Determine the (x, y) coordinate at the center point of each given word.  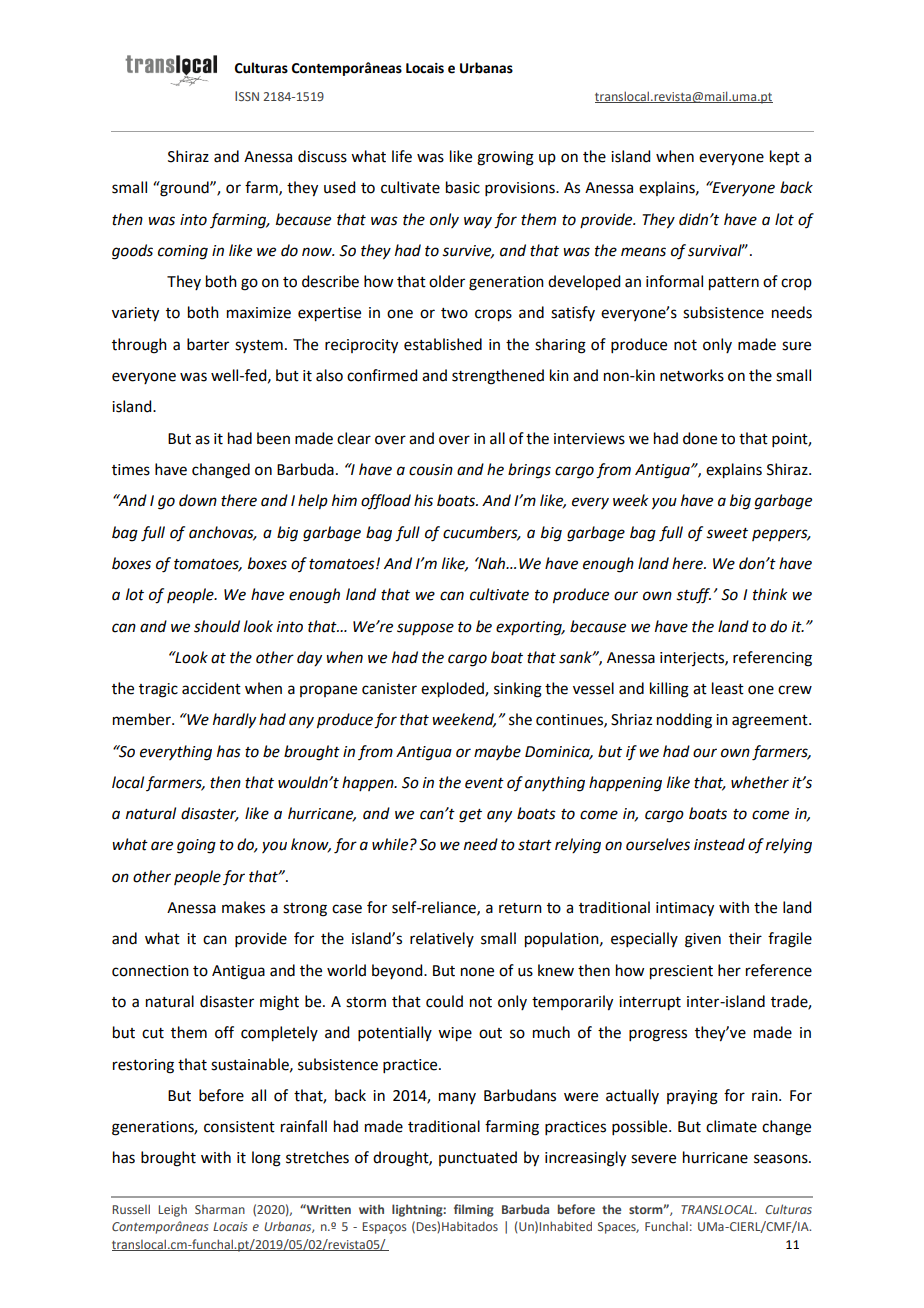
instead (719, 844)
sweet (727, 533)
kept (785, 157)
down (198, 500)
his (423, 500)
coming (183, 252)
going (196, 846)
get (470, 816)
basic (463, 187)
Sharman (220, 1209)
